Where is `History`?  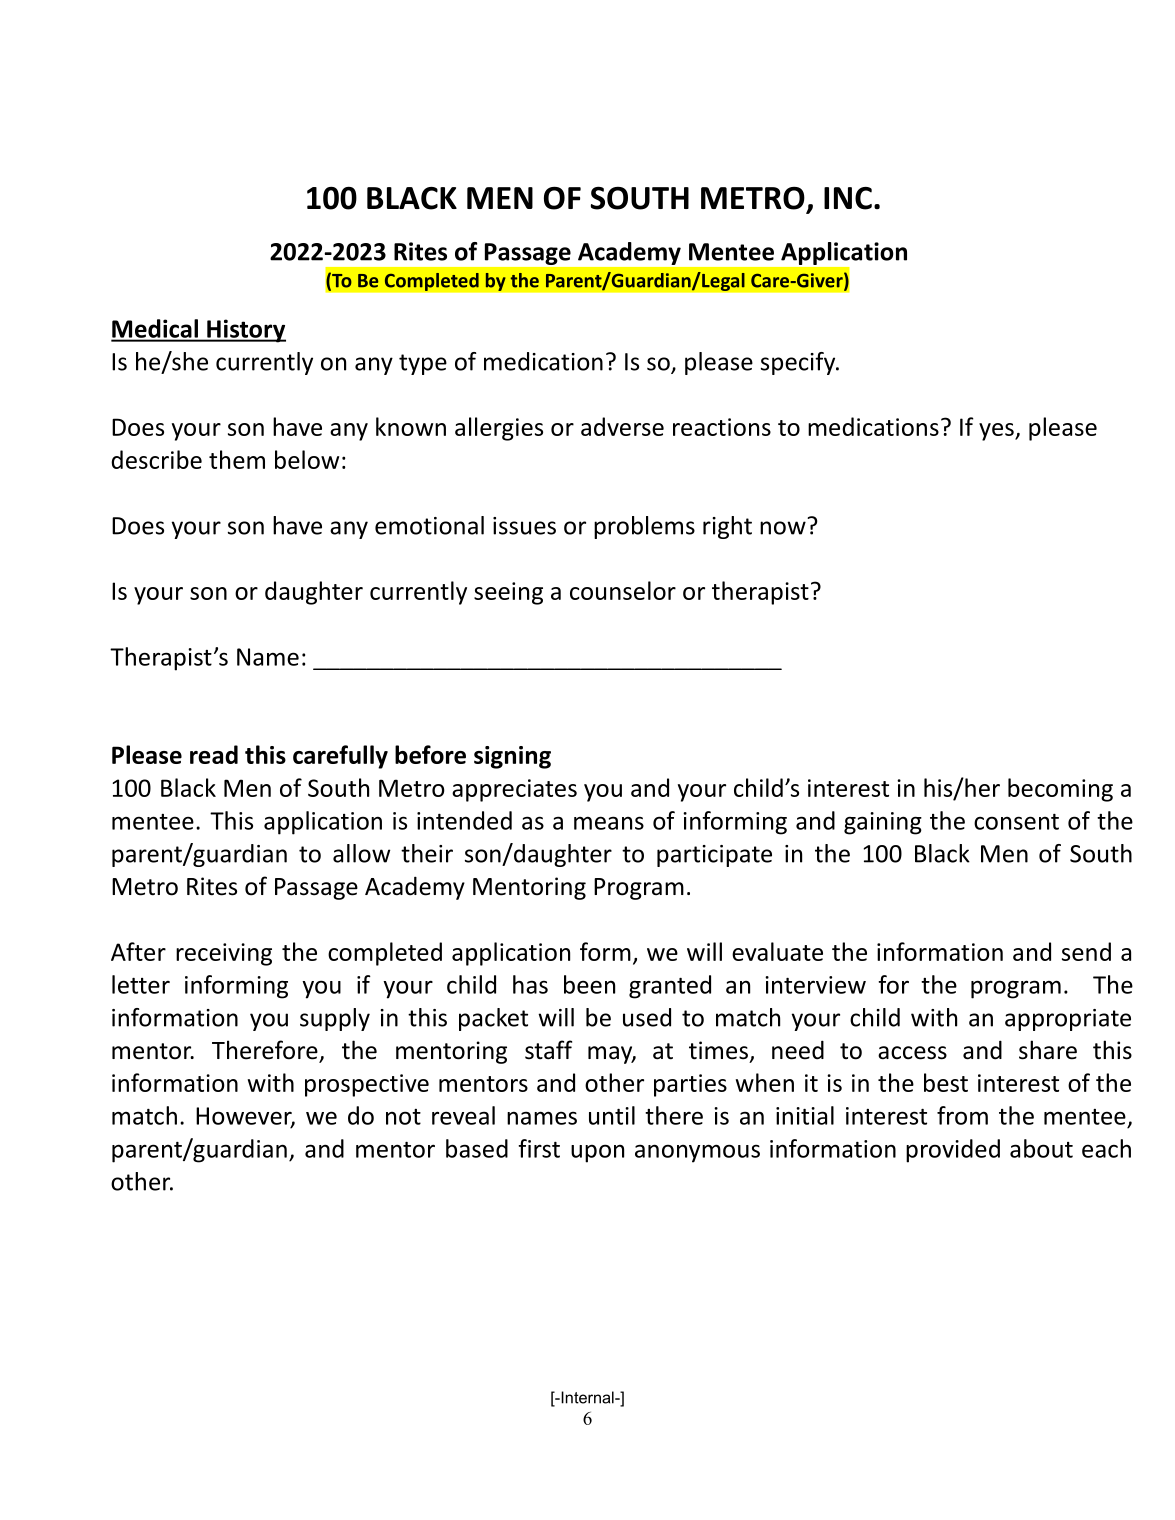
History is located at coordinates (245, 331).
